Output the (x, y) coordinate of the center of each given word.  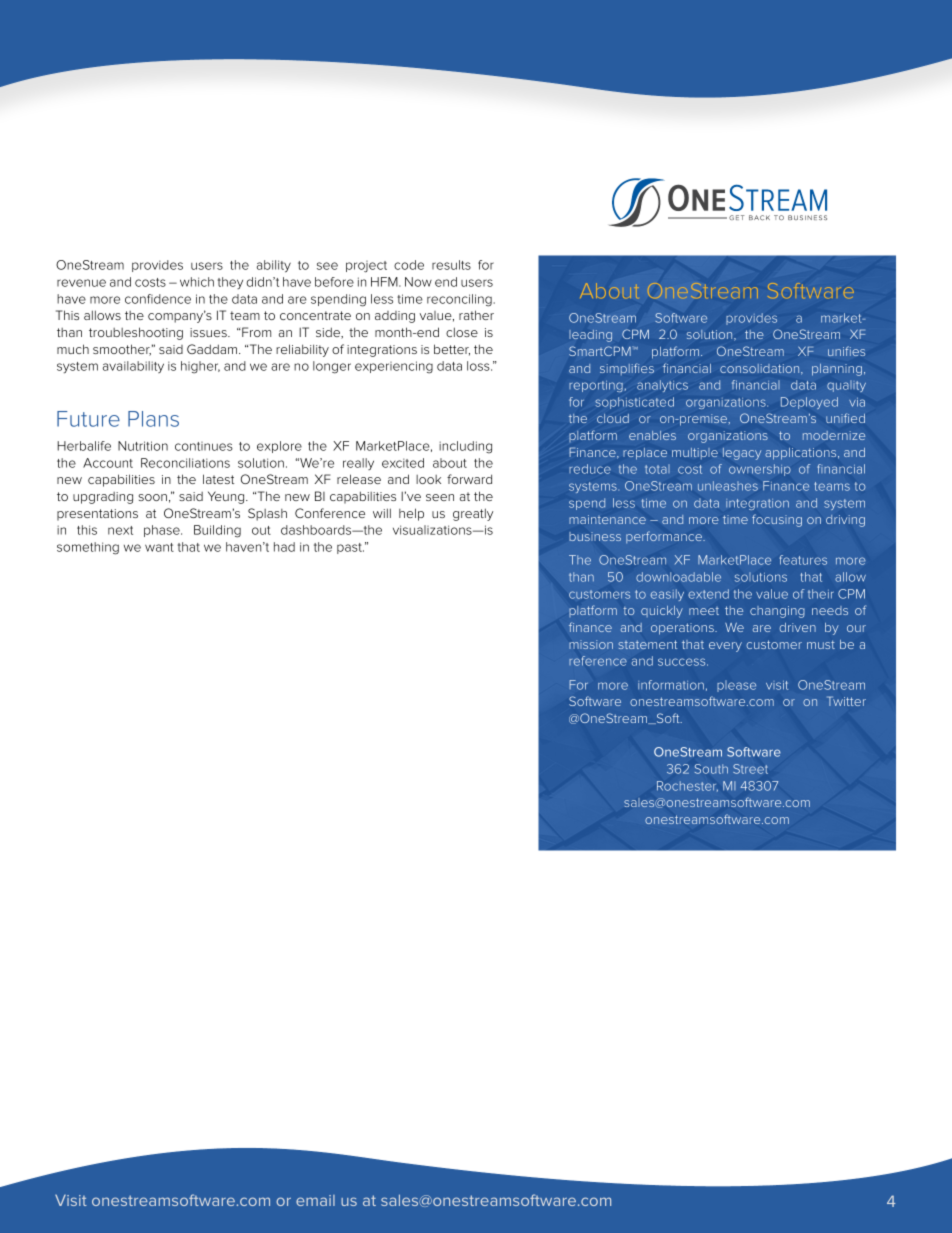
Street (750, 769)
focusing (777, 520)
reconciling (459, 300)
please (736, 686)
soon (153, 497)
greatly (473, 514)
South (711, 769)
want (159, 547)
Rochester (687, 786)
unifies (846, 351)
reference (598, 661)
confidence (158, 299)
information (671, 685)
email (315, 1200)
